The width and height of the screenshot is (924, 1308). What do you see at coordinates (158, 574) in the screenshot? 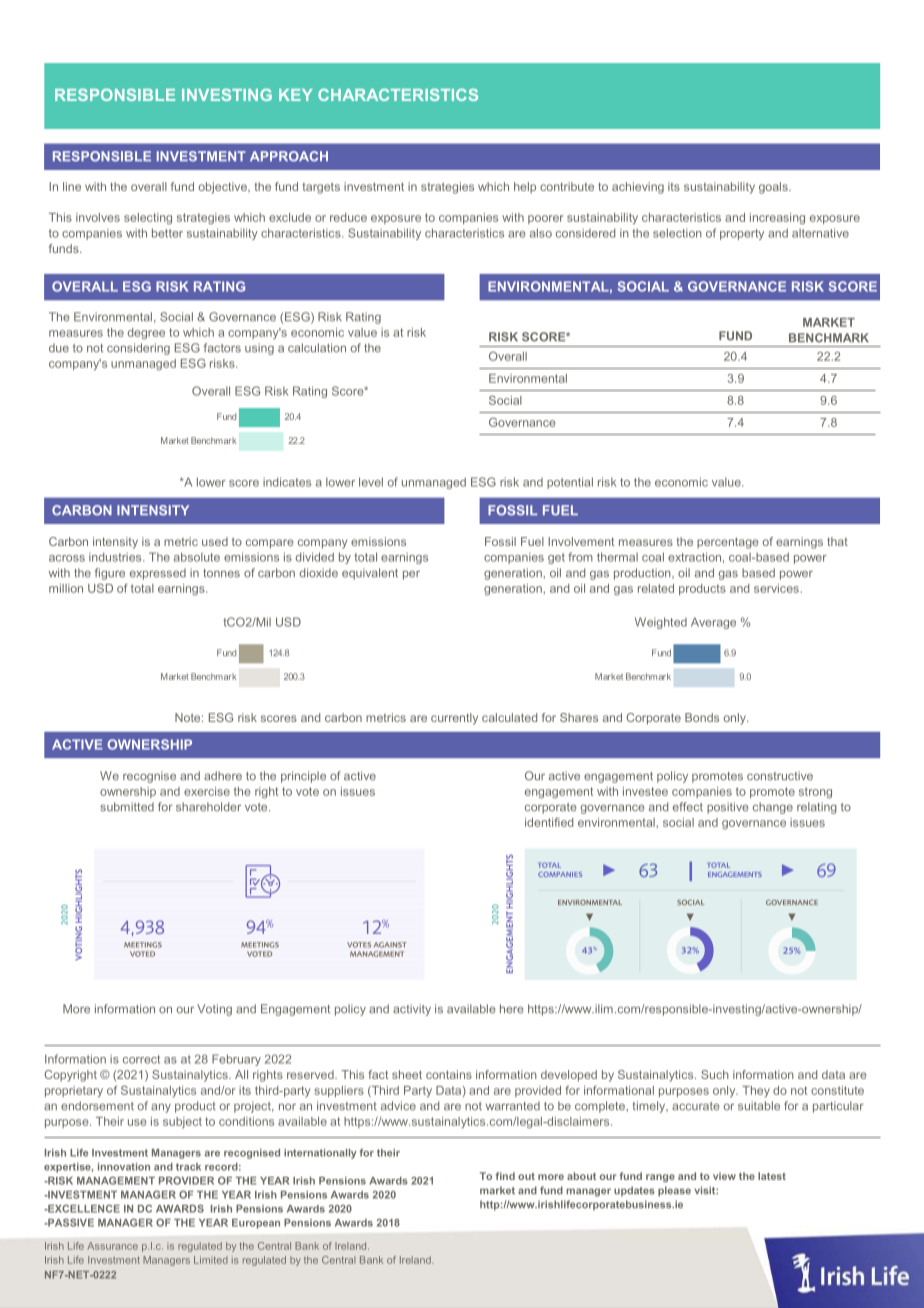
I see `expressed` at bounding box center [158, 574].
